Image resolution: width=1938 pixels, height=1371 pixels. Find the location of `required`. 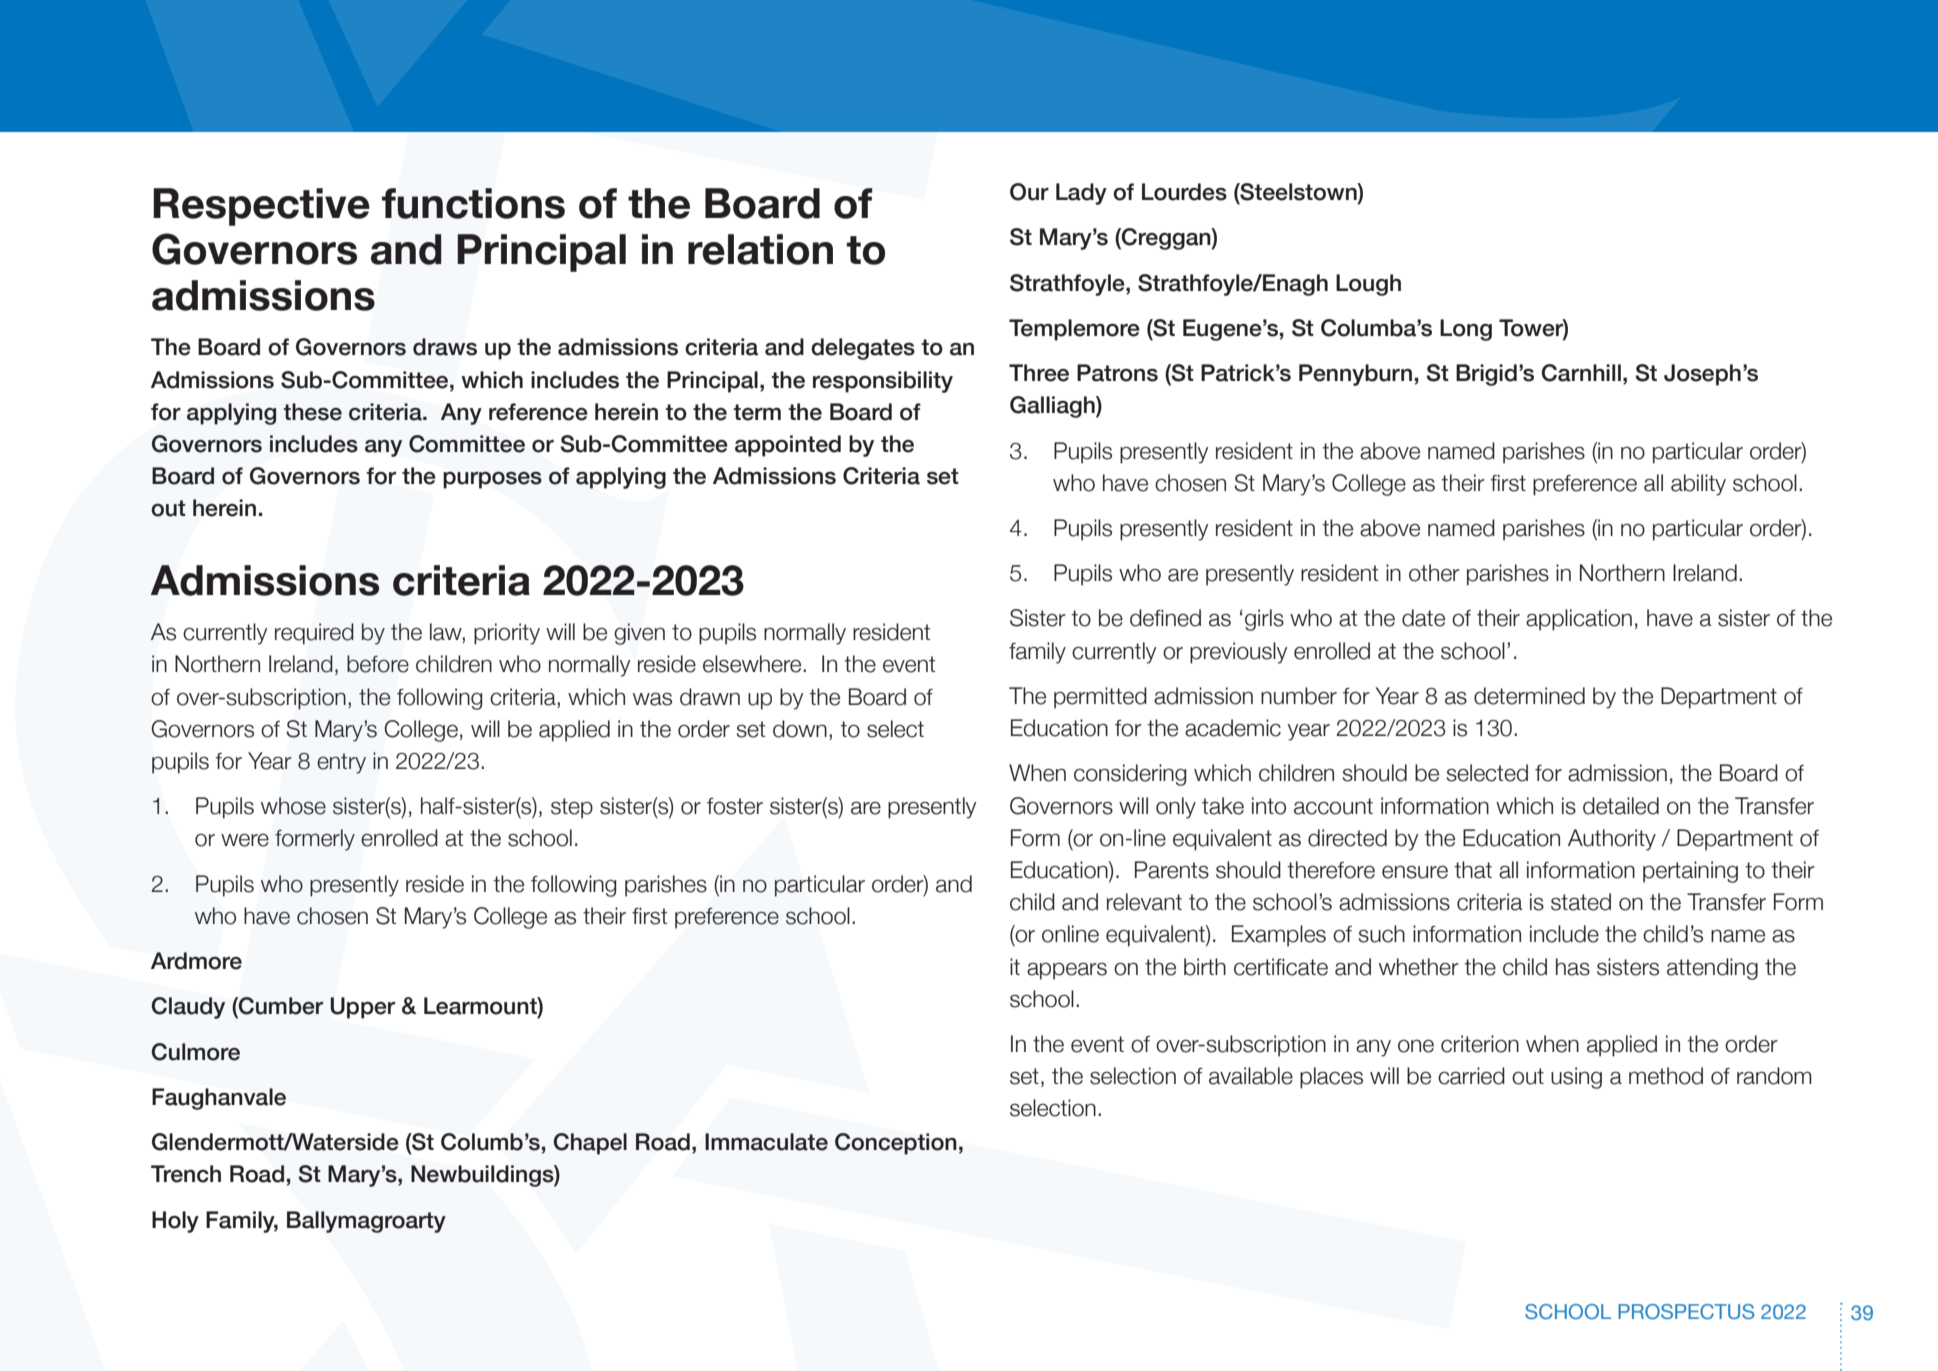

required is located at coordinates (314, 634).
